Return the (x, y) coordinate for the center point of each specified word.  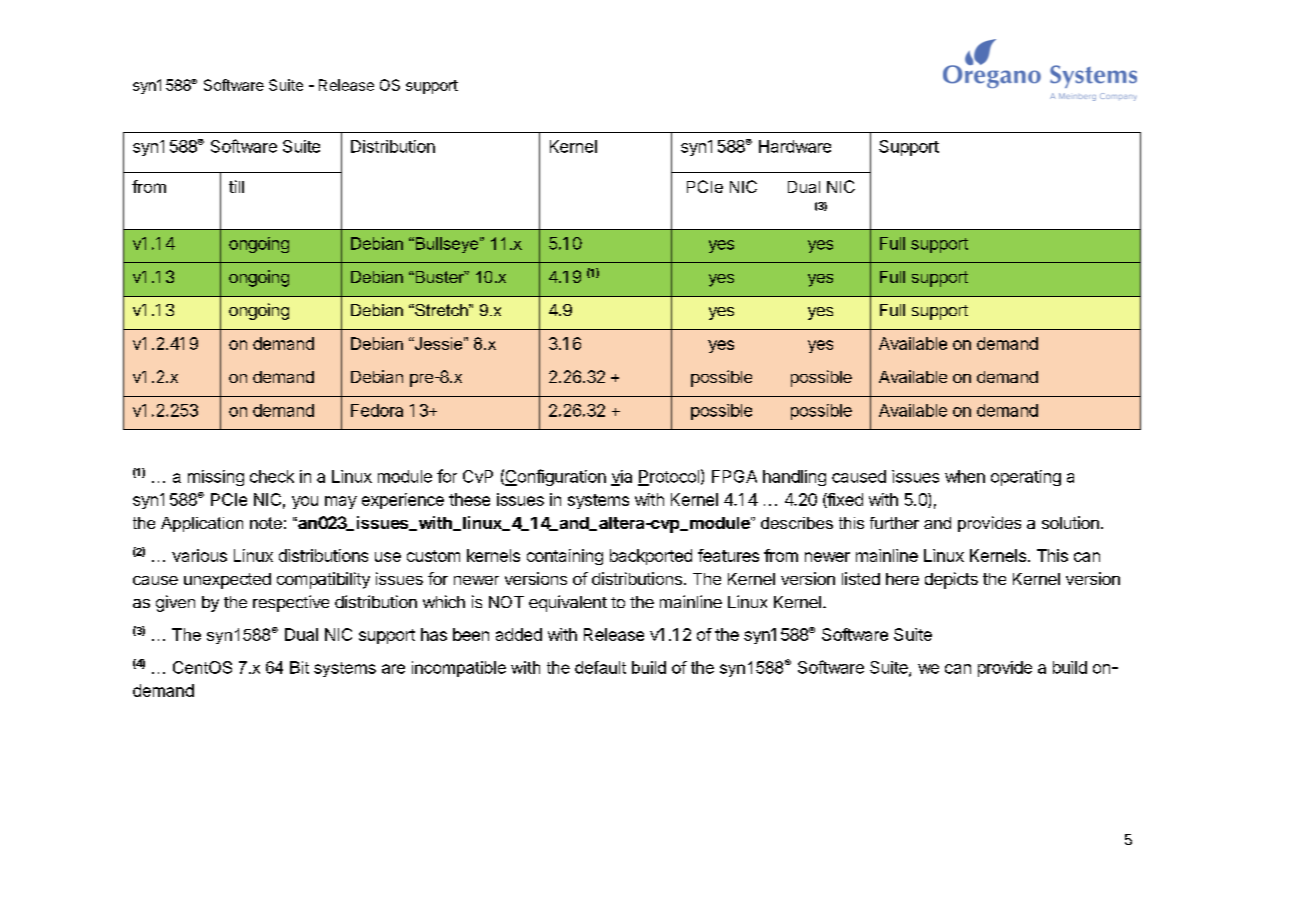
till (236, 186)
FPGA (734, 476)
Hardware (795, 146)
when (965, 476)
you (305, 502)
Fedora (377, 410)
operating (1026, 478)
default (600, 667)
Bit (299, 667)
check (272, 476)
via (621, 477)
